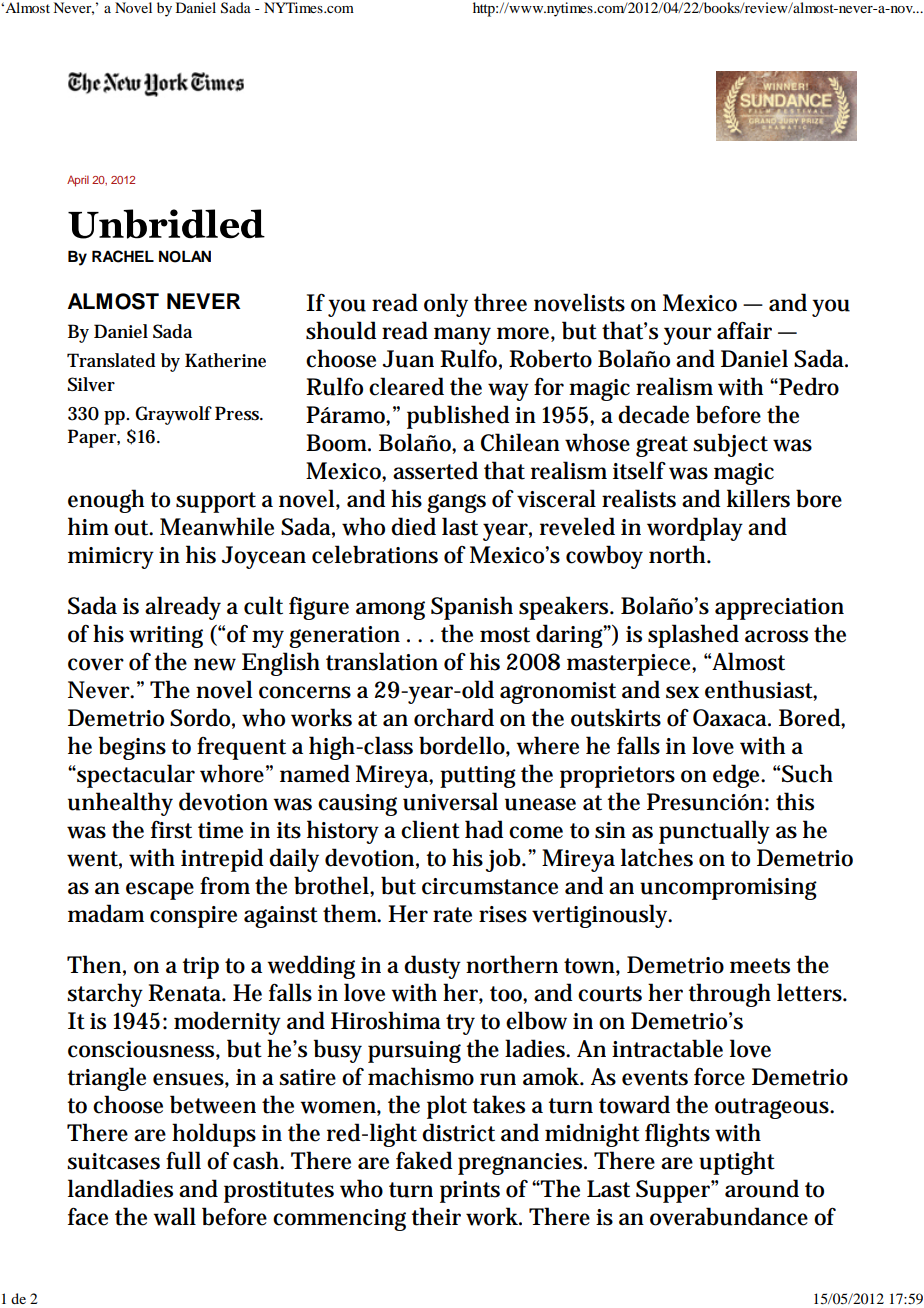 This screenshot has height=1308, width=924. What do you see at coordinates (470, 1192) in the screenshot?
I see `prints` at bounding box center [470, 1192].
